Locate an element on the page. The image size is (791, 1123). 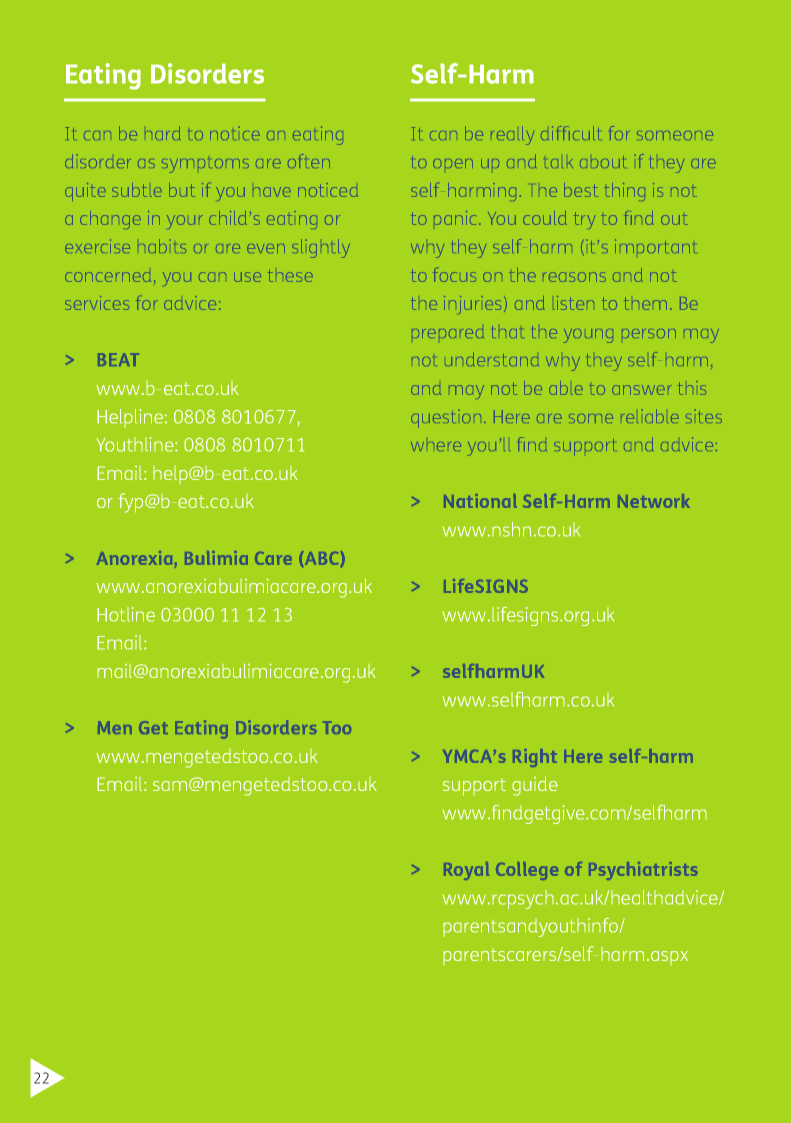
about is located at coordinates (602, 162).
